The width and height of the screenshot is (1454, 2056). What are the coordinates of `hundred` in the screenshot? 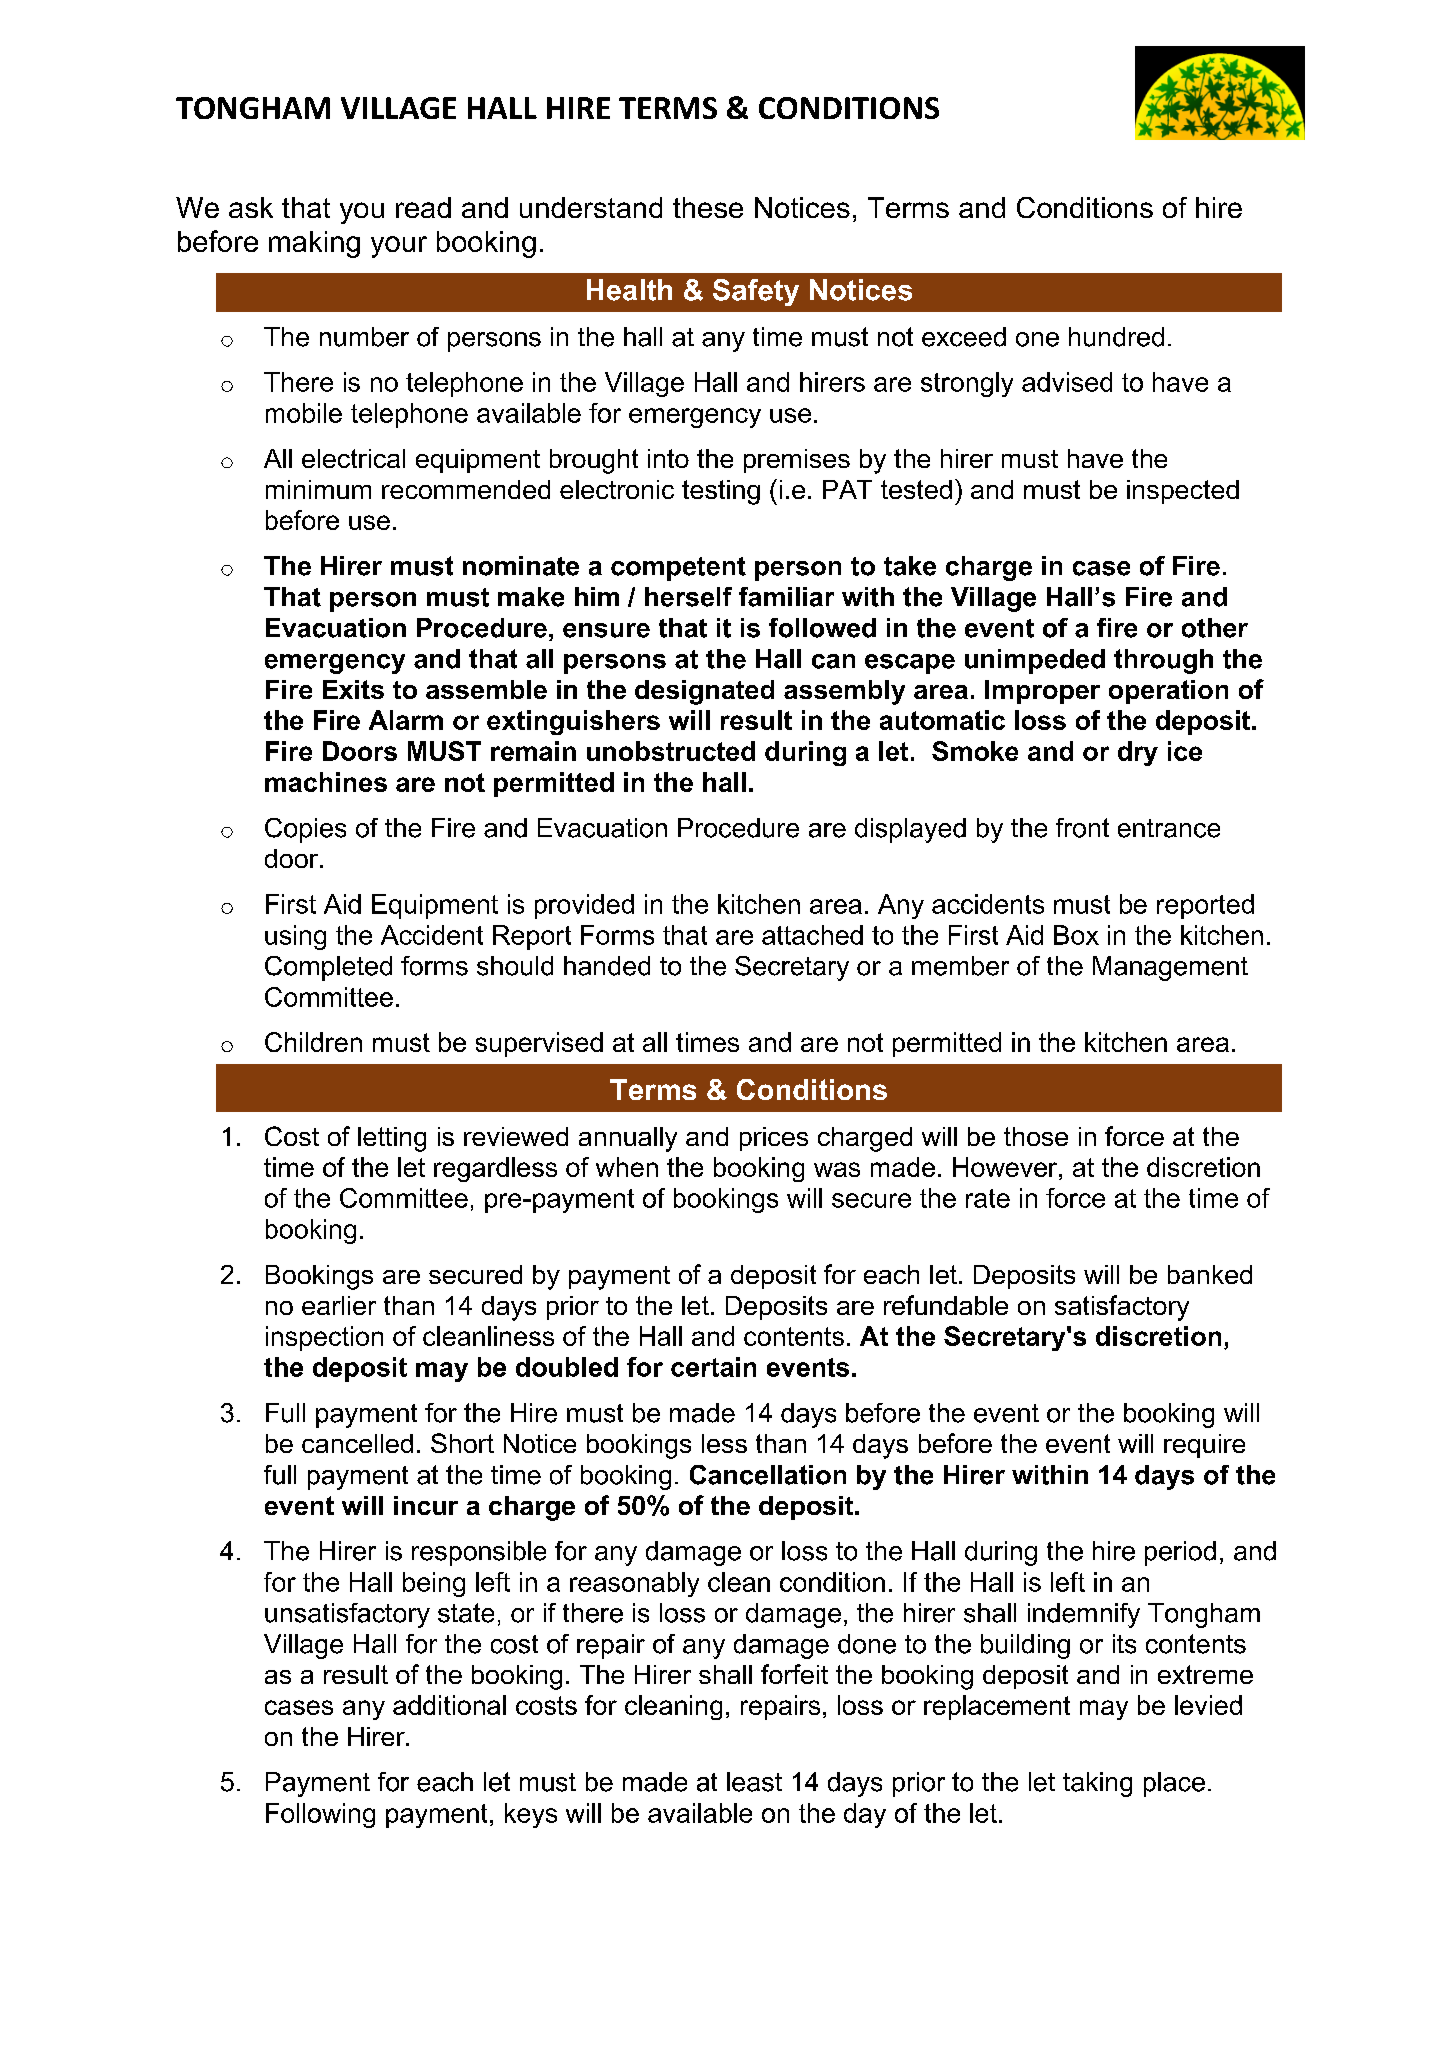 It's located at (1116, 337).
